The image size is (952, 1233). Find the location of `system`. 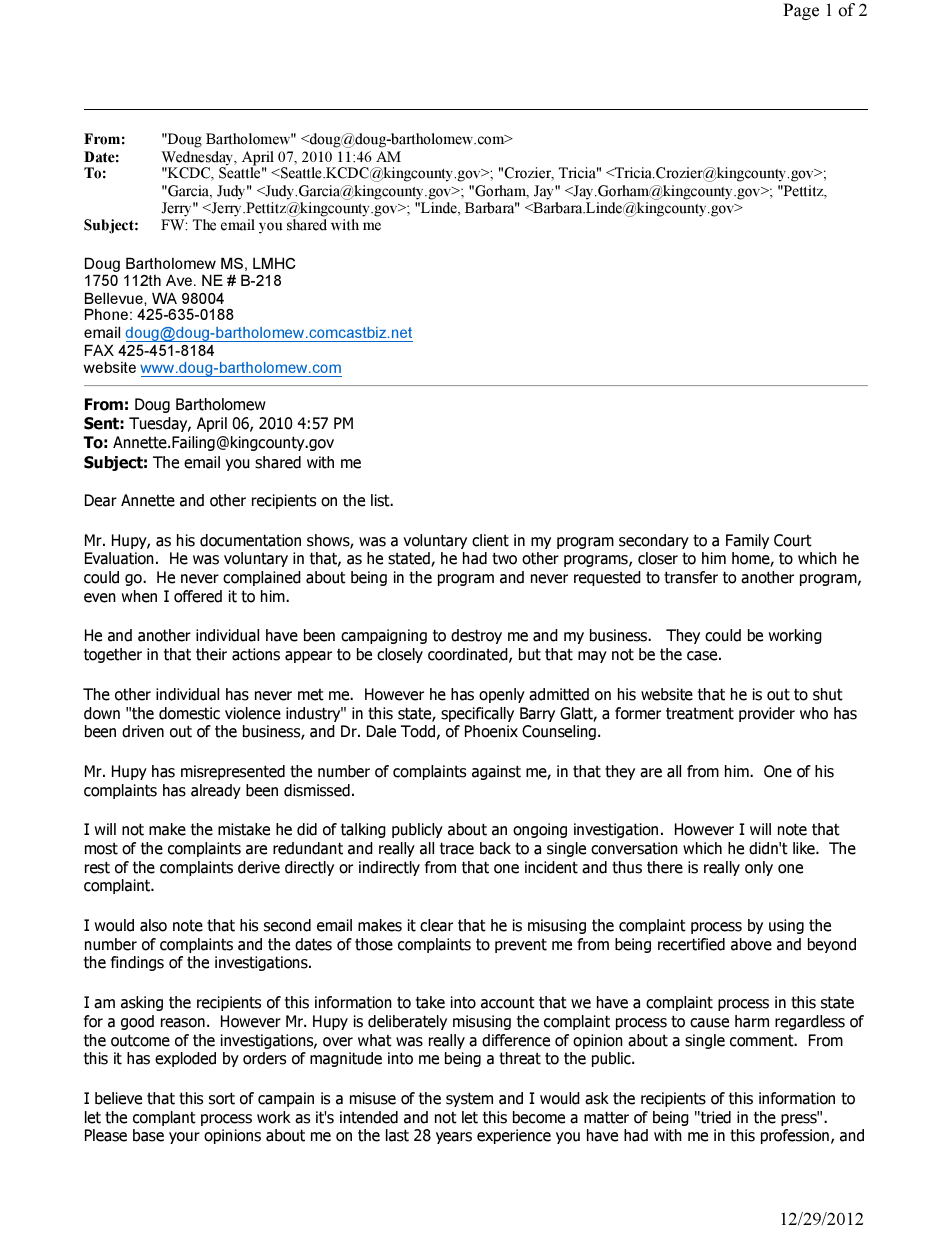

system is located at coordinates (469, 1099).
